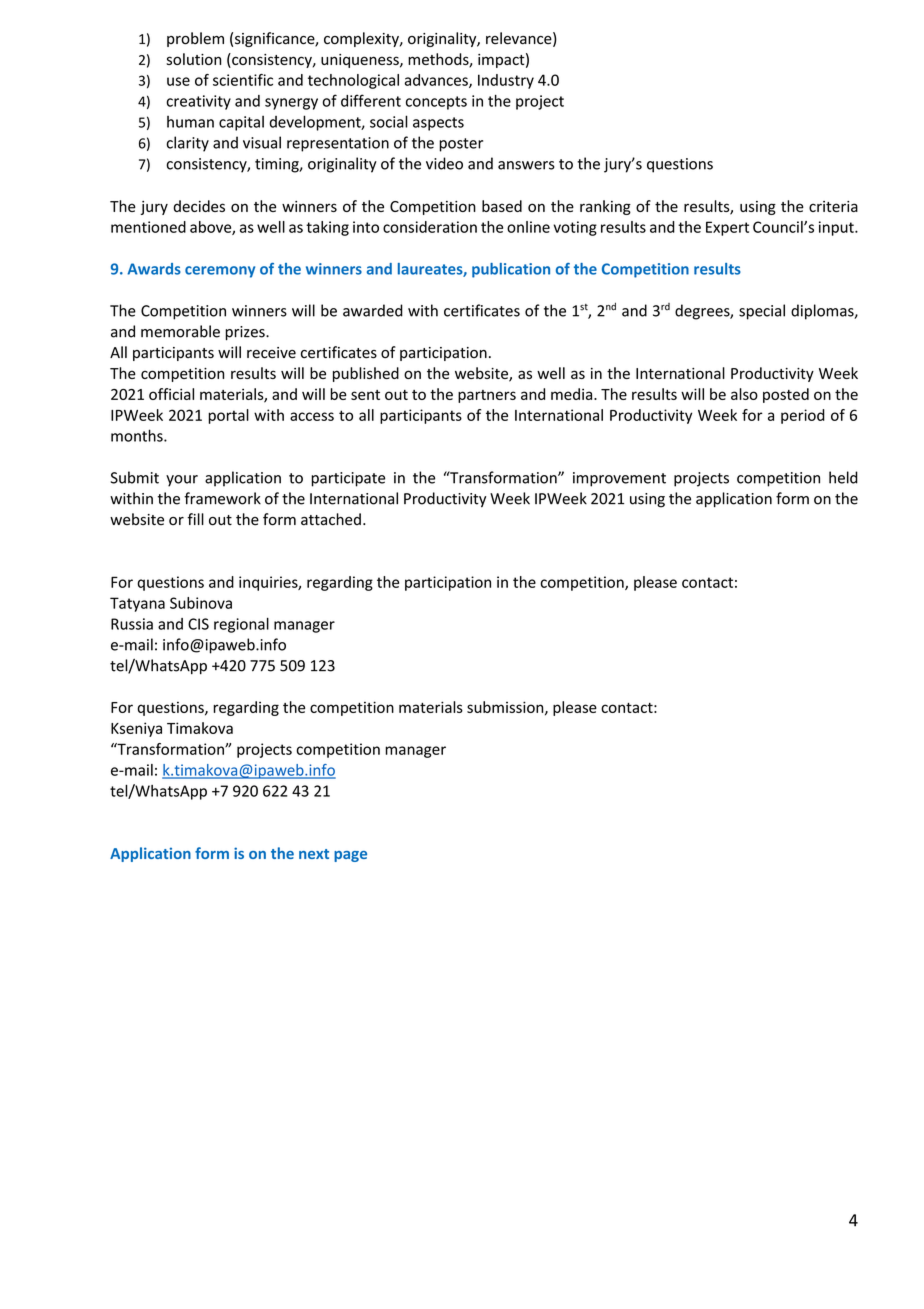 The width and height of the screenshot is (924, 1309). What do you see at coordinates (228, 416) in the screenshot?
I see `portal` at bounding box center [228, 416].
